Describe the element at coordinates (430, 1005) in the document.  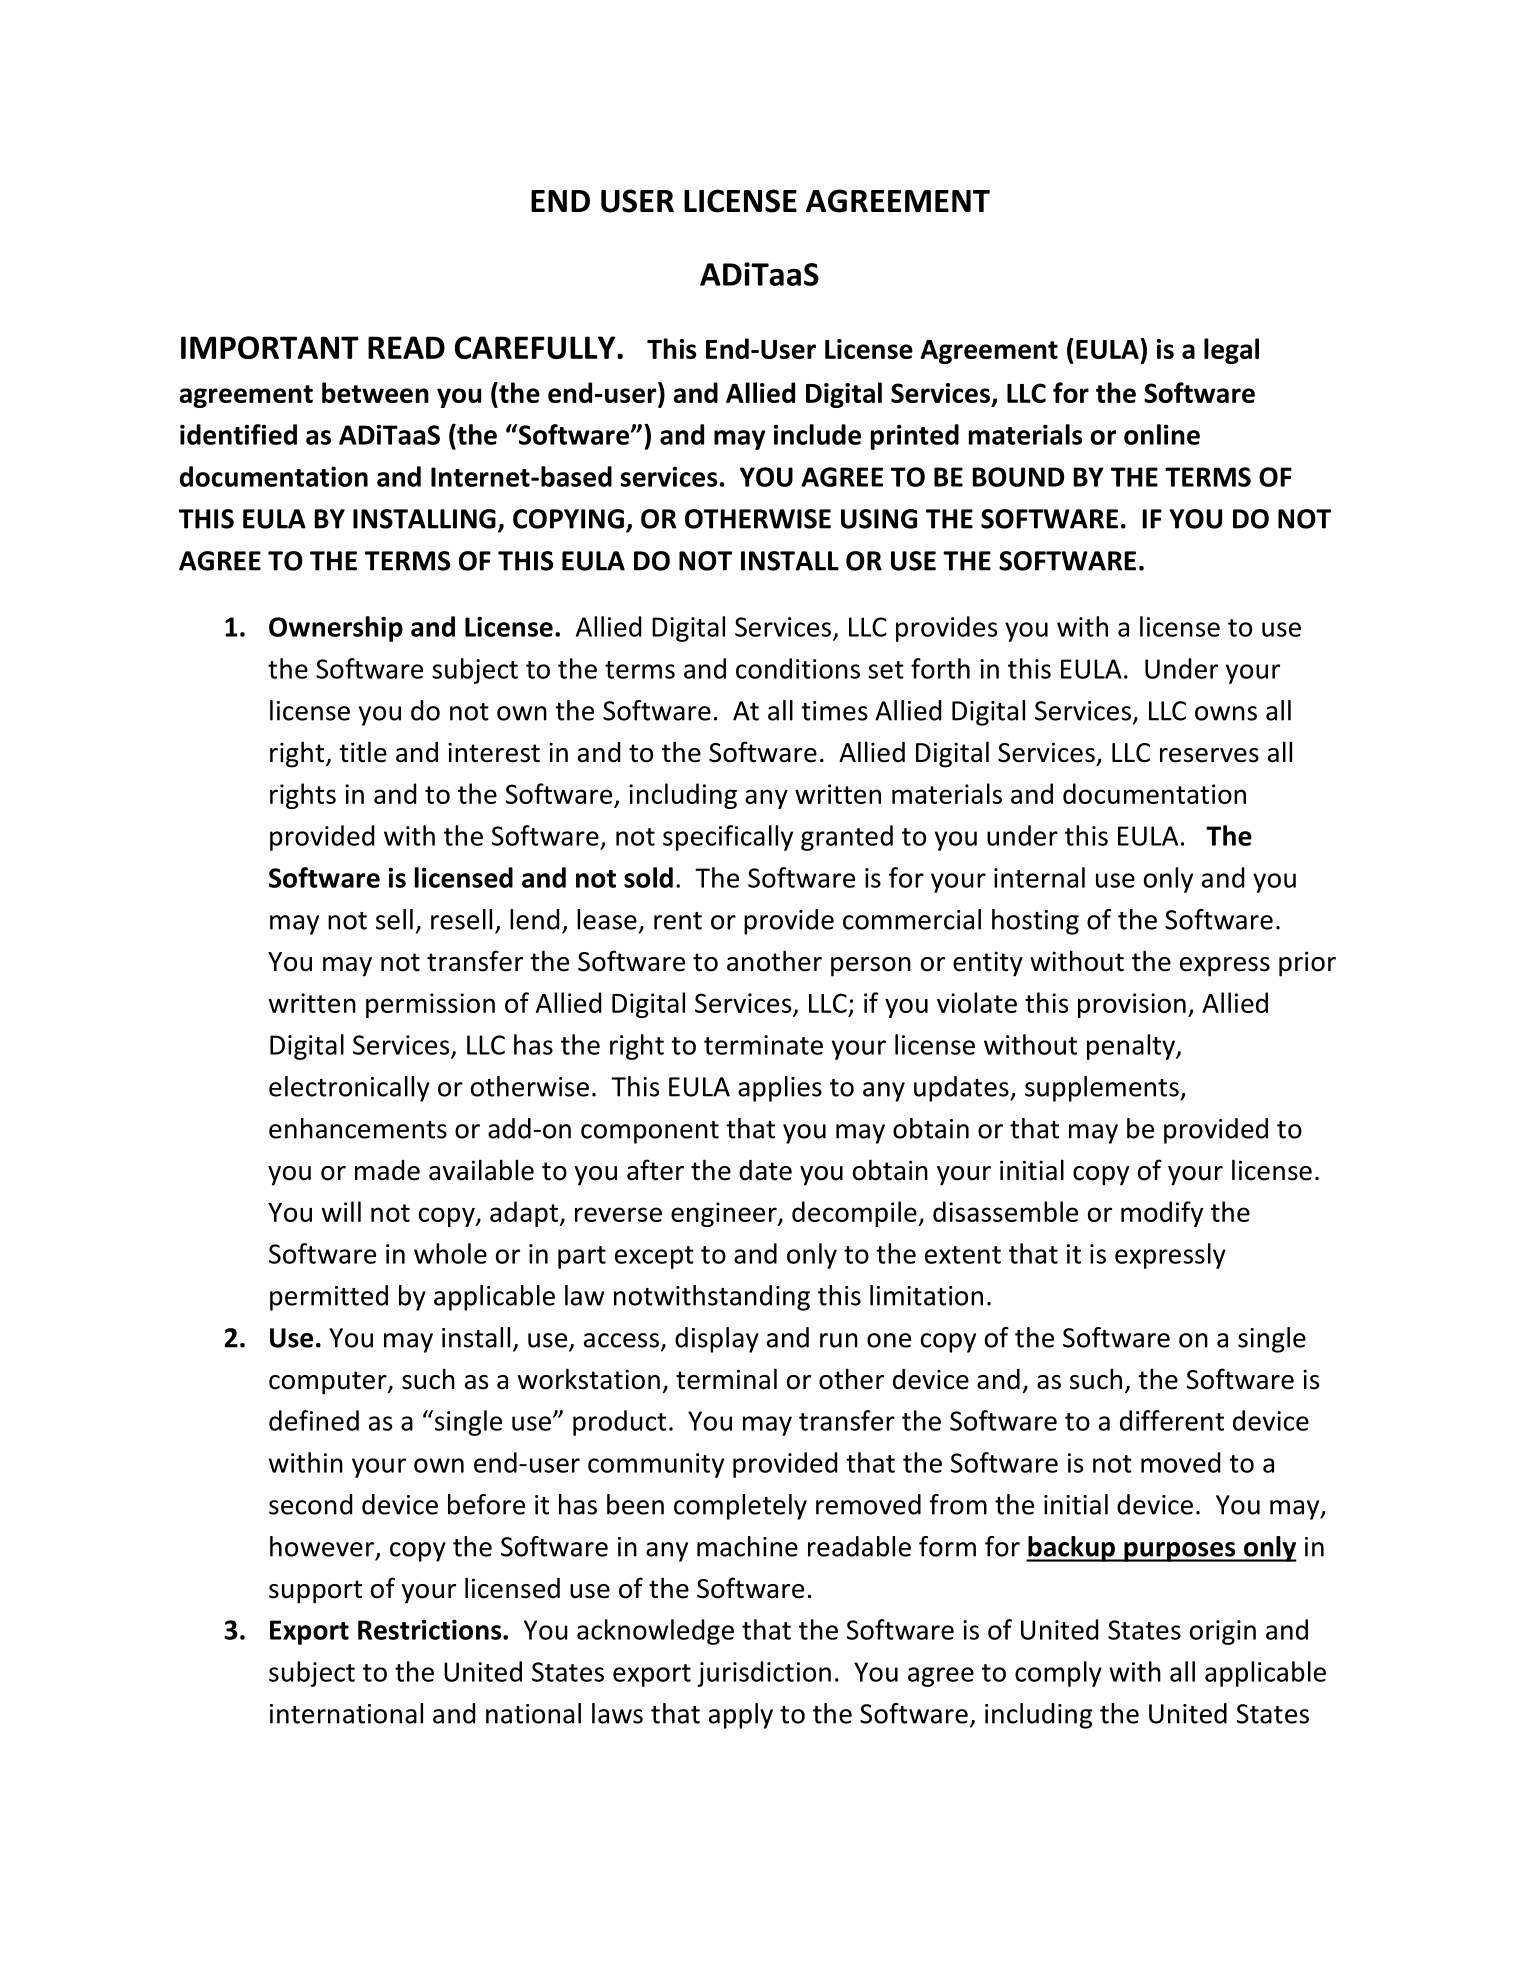
I see `permission` at that location.
